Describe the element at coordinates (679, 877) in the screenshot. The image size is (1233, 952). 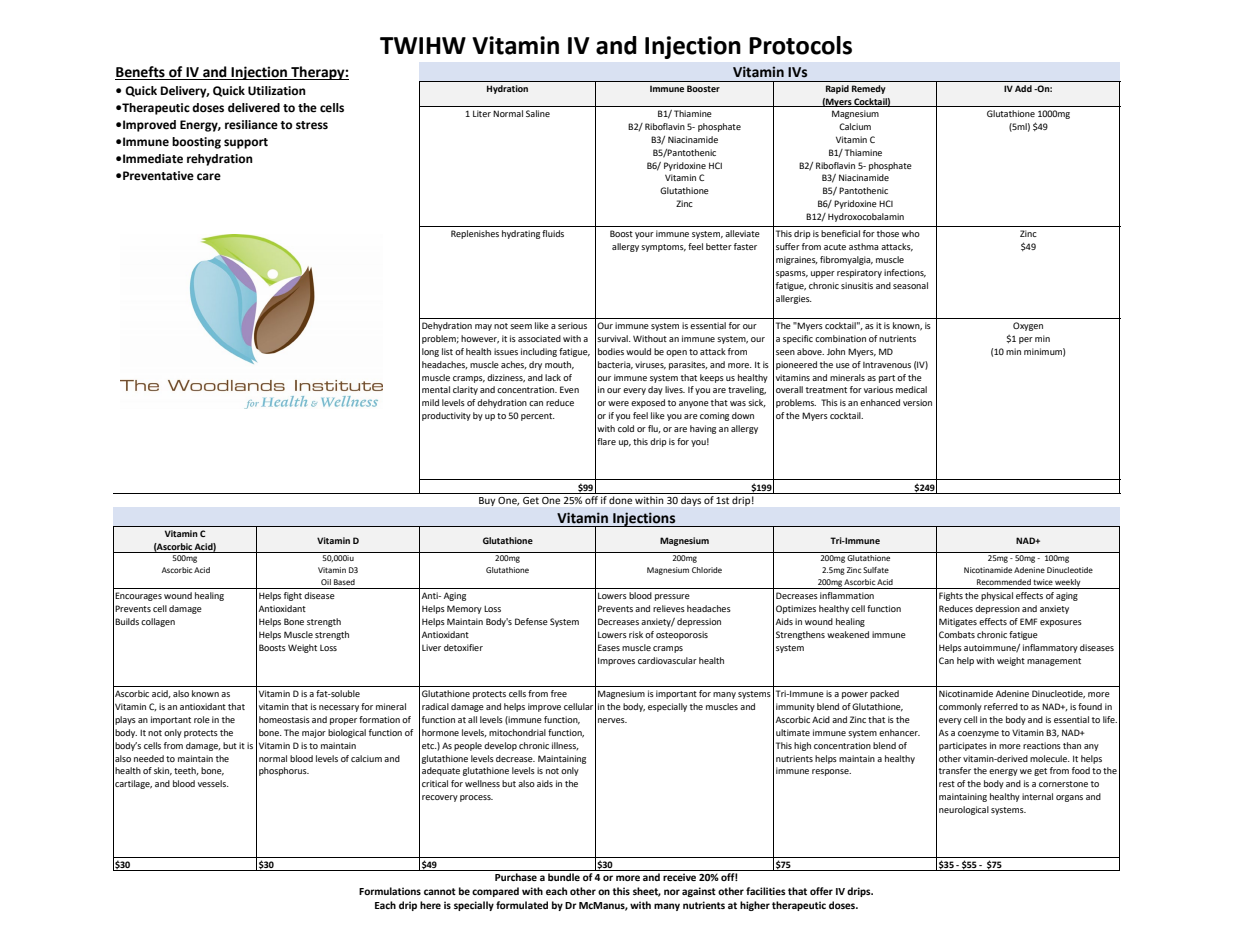
I see `receive` at that location.
